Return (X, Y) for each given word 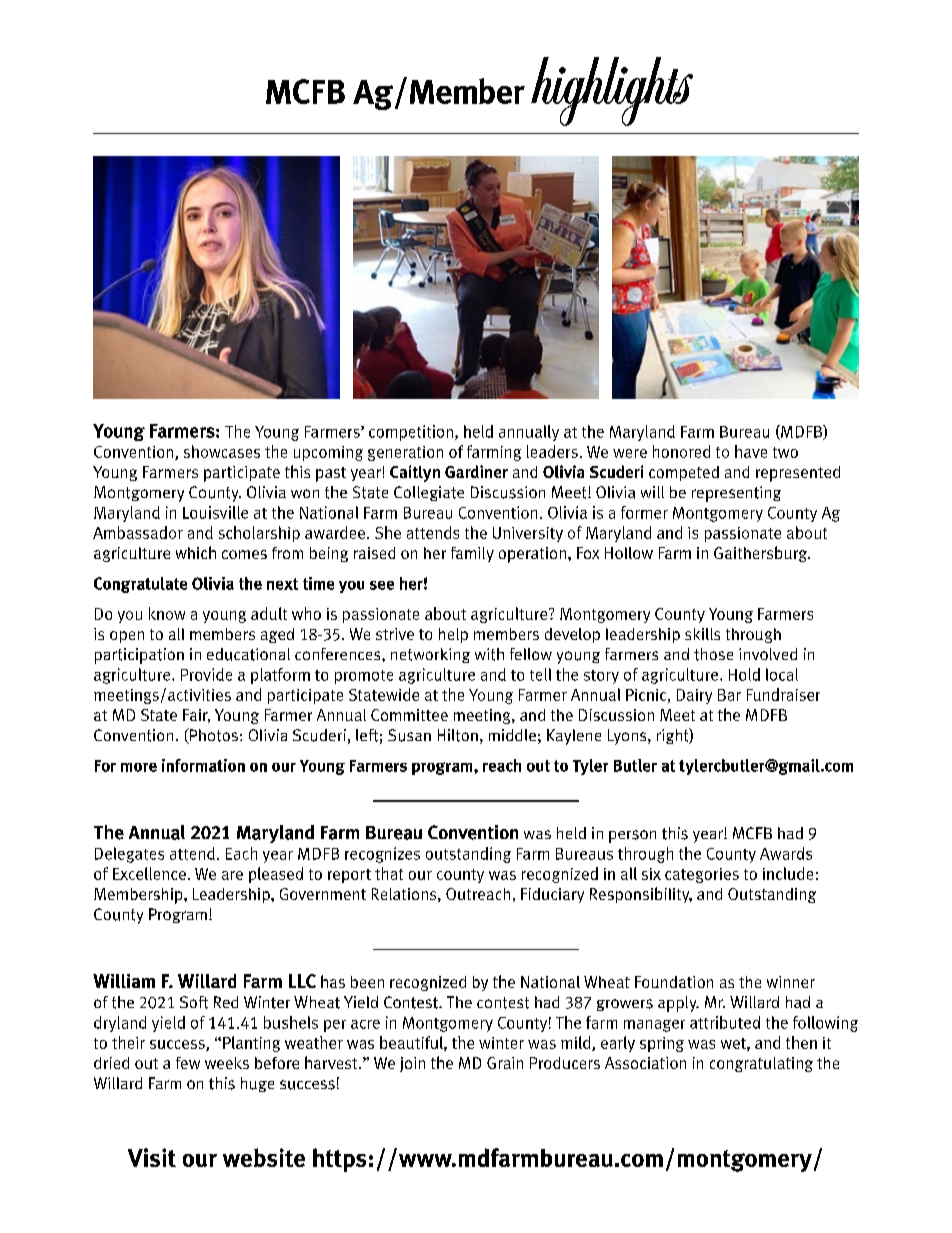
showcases (222, 451)
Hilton (458, 735)
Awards (786, 853)
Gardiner (476, 471)
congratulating (761, 1064)
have (751, 451)
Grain (505, 1063)
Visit (152, 1157)
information (203, 765)
